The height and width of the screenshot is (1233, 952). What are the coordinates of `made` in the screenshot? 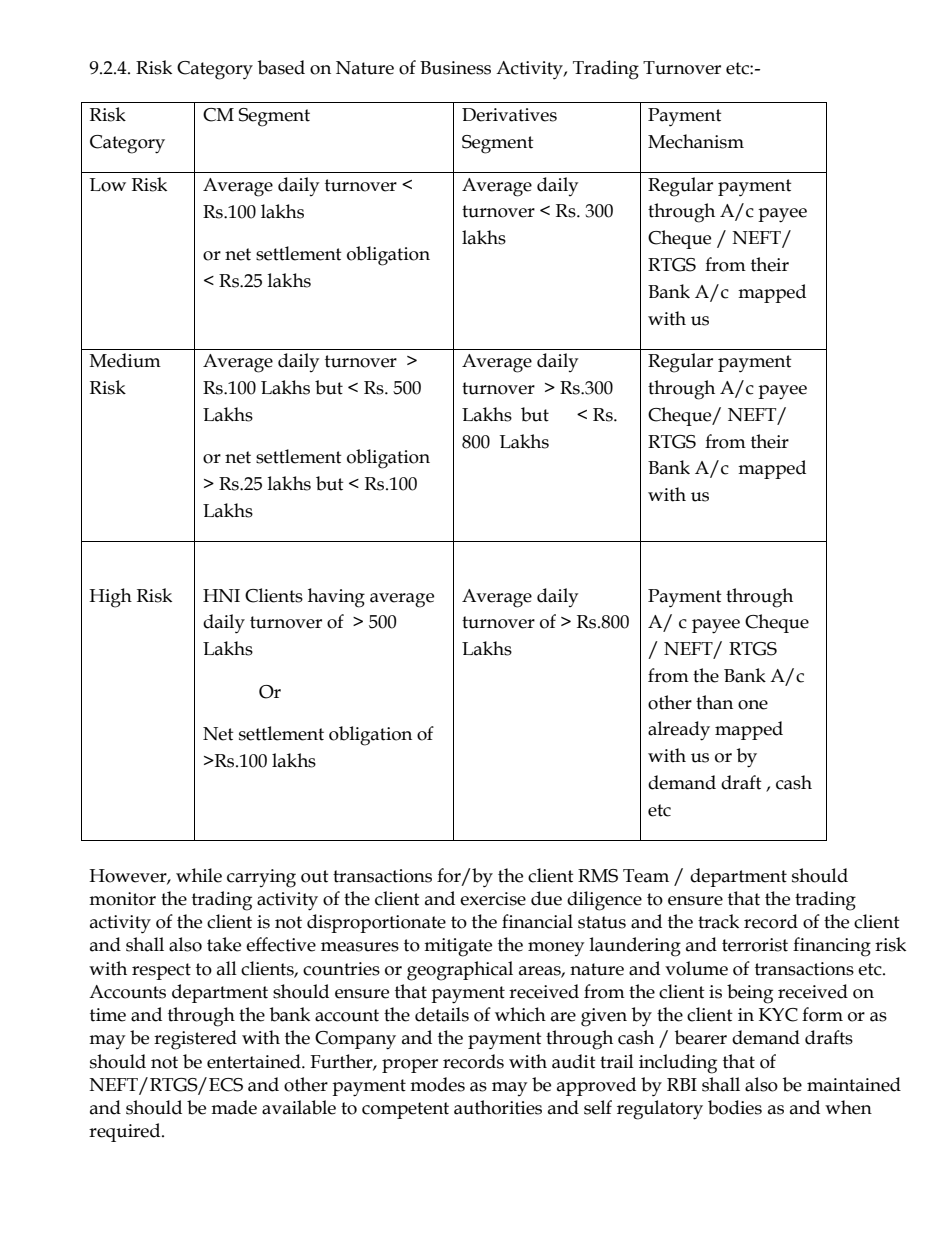 It's located at (234, 1107).
